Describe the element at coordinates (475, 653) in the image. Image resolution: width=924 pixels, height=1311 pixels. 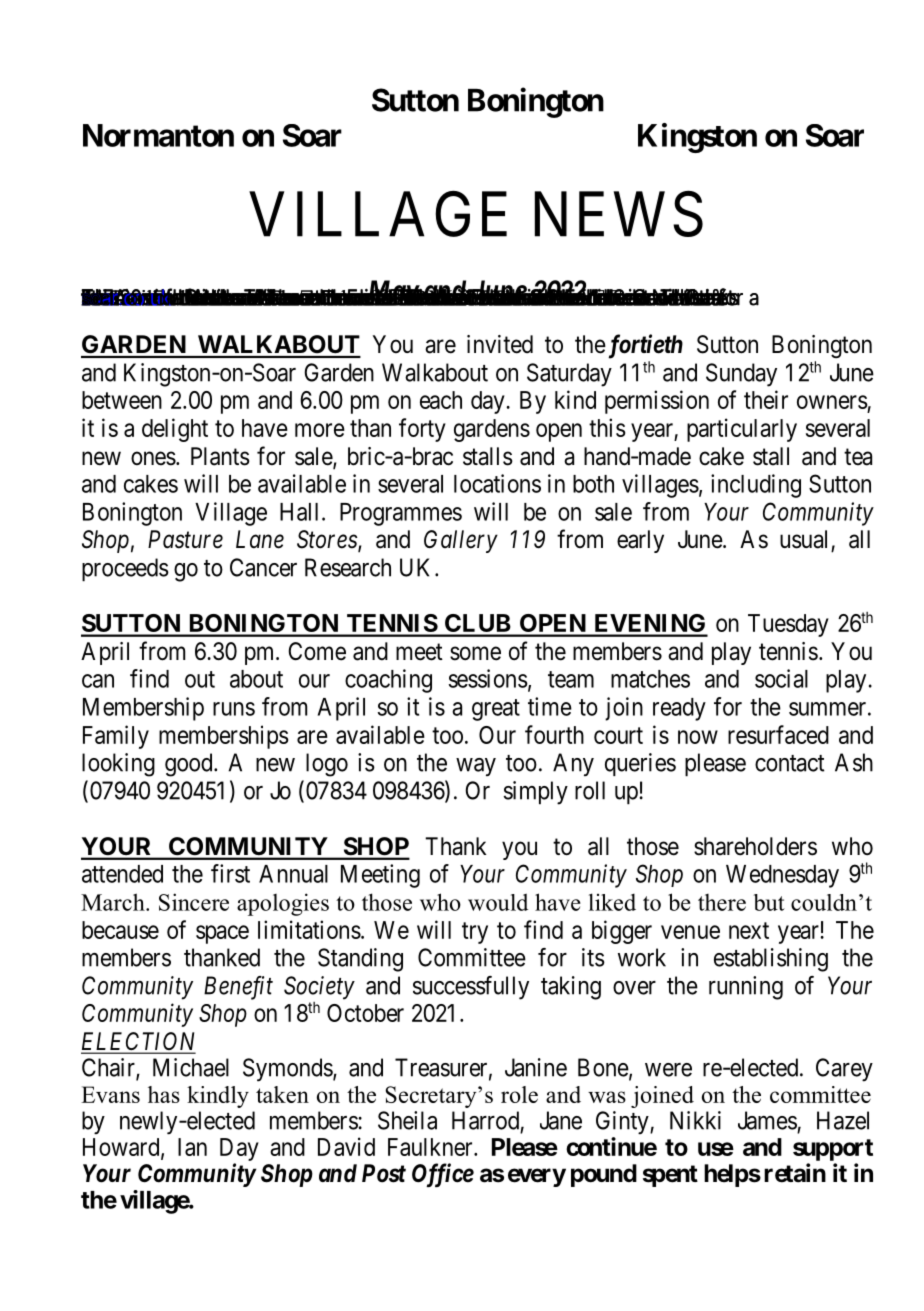
I see `some` at that location.
